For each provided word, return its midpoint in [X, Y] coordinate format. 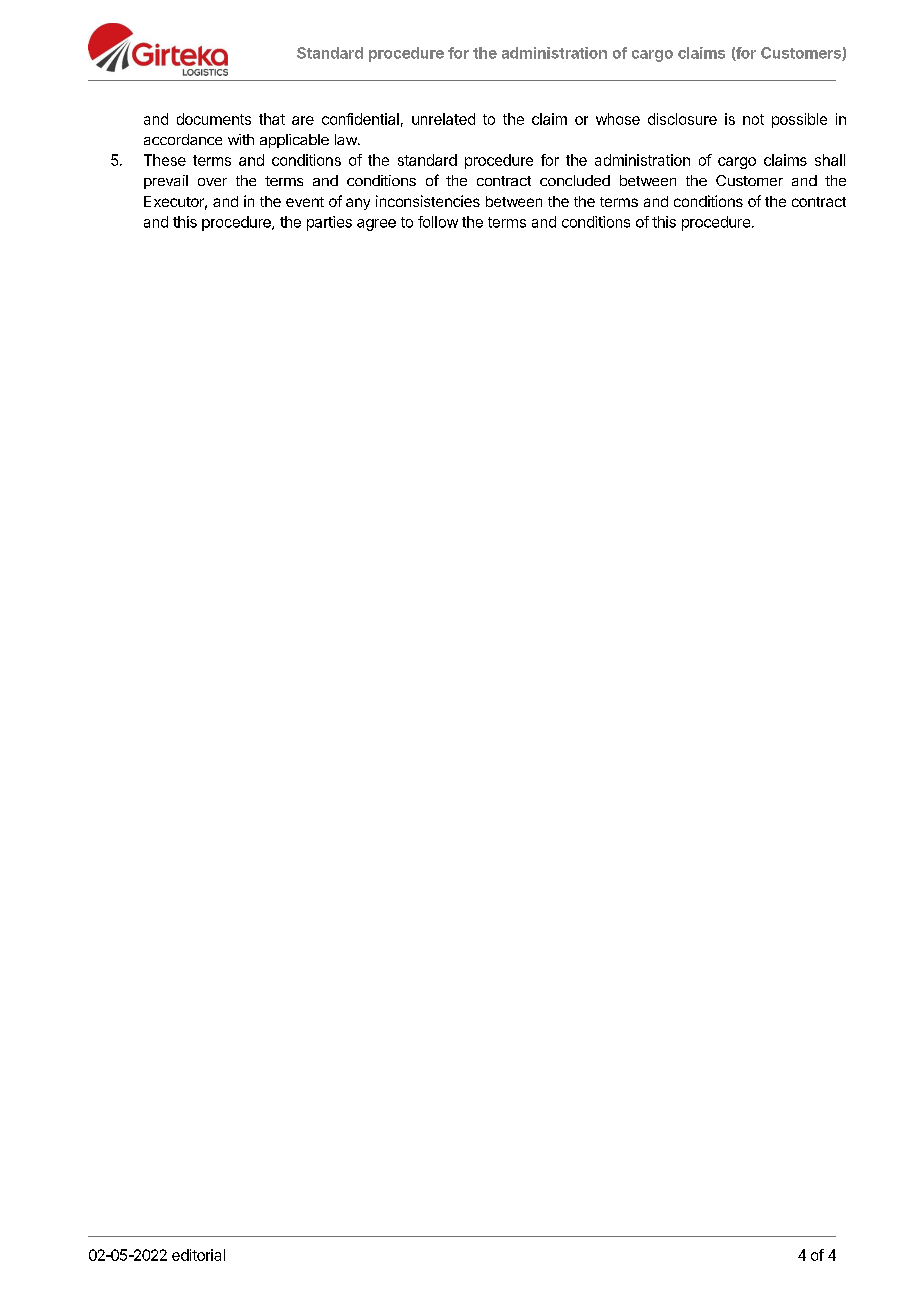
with [241, 139]
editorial [198, 1255]
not [753, 119]
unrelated [443, 119]
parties [329, 223]
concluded [575, 180]
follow [438, 222]
